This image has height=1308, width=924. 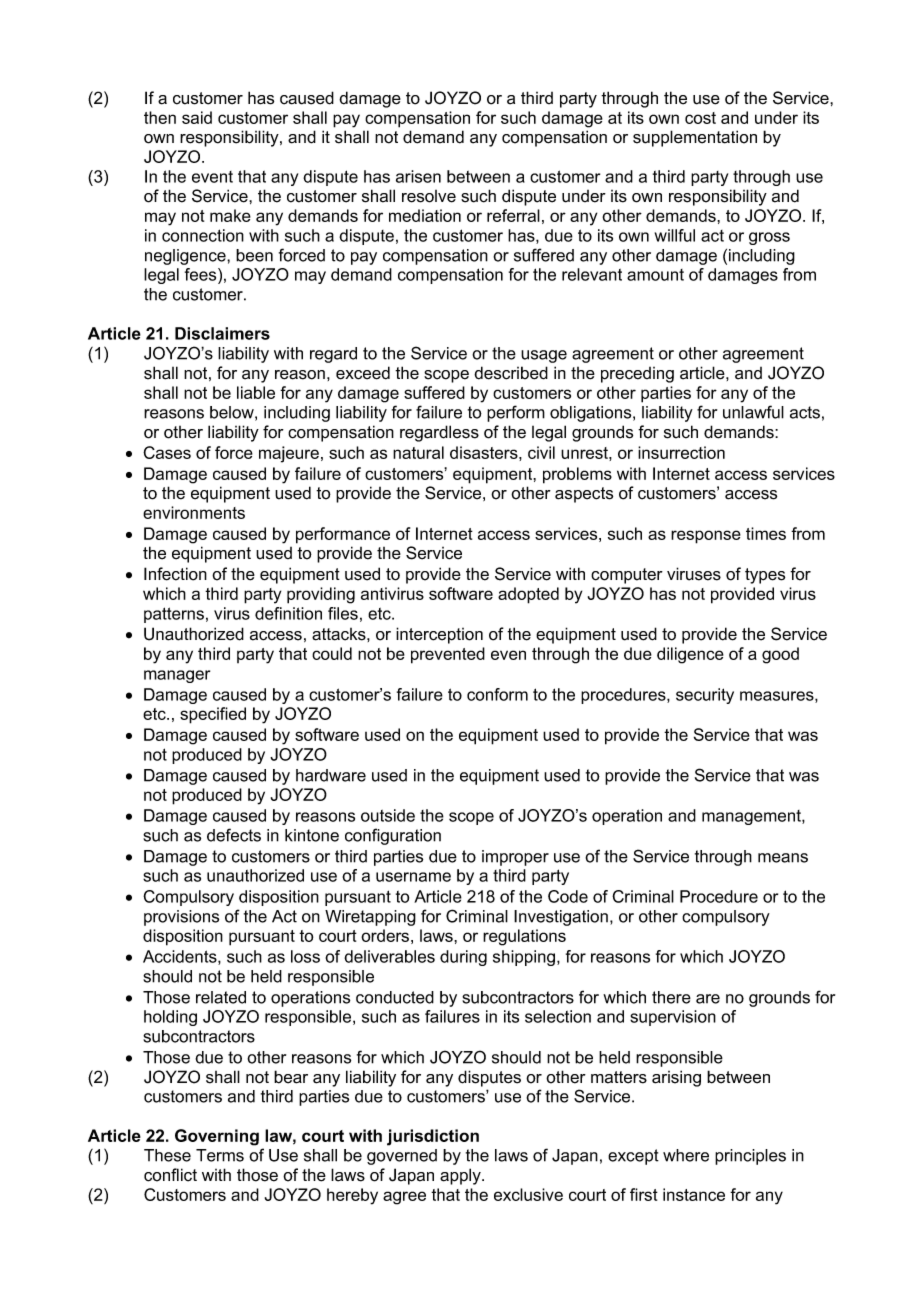 What do you see at coordinates (197, 117) in the image?
I see `said` at bounding box center [197, 117].
